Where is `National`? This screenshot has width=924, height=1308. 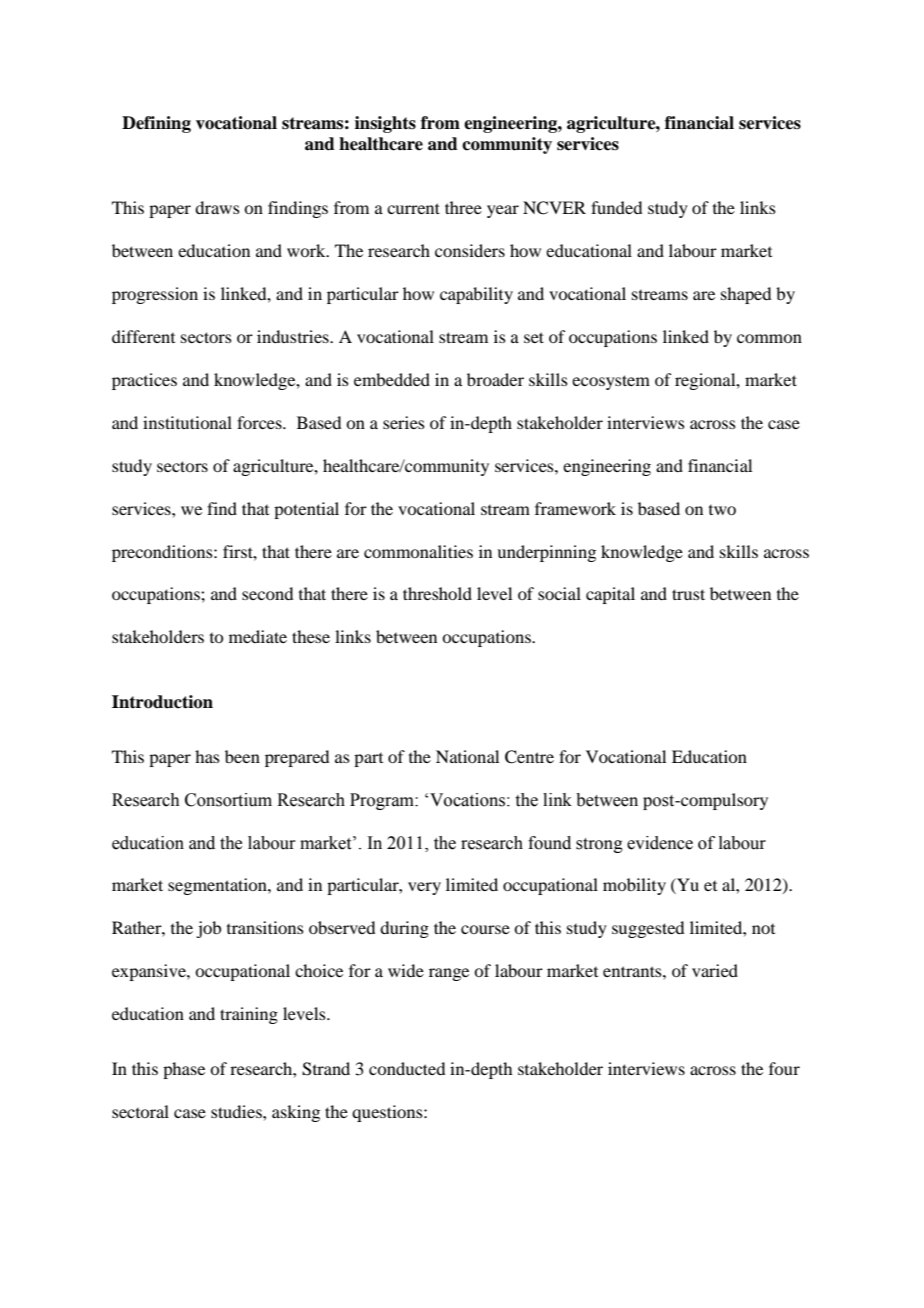
National is located at coordinates (467, 756).
